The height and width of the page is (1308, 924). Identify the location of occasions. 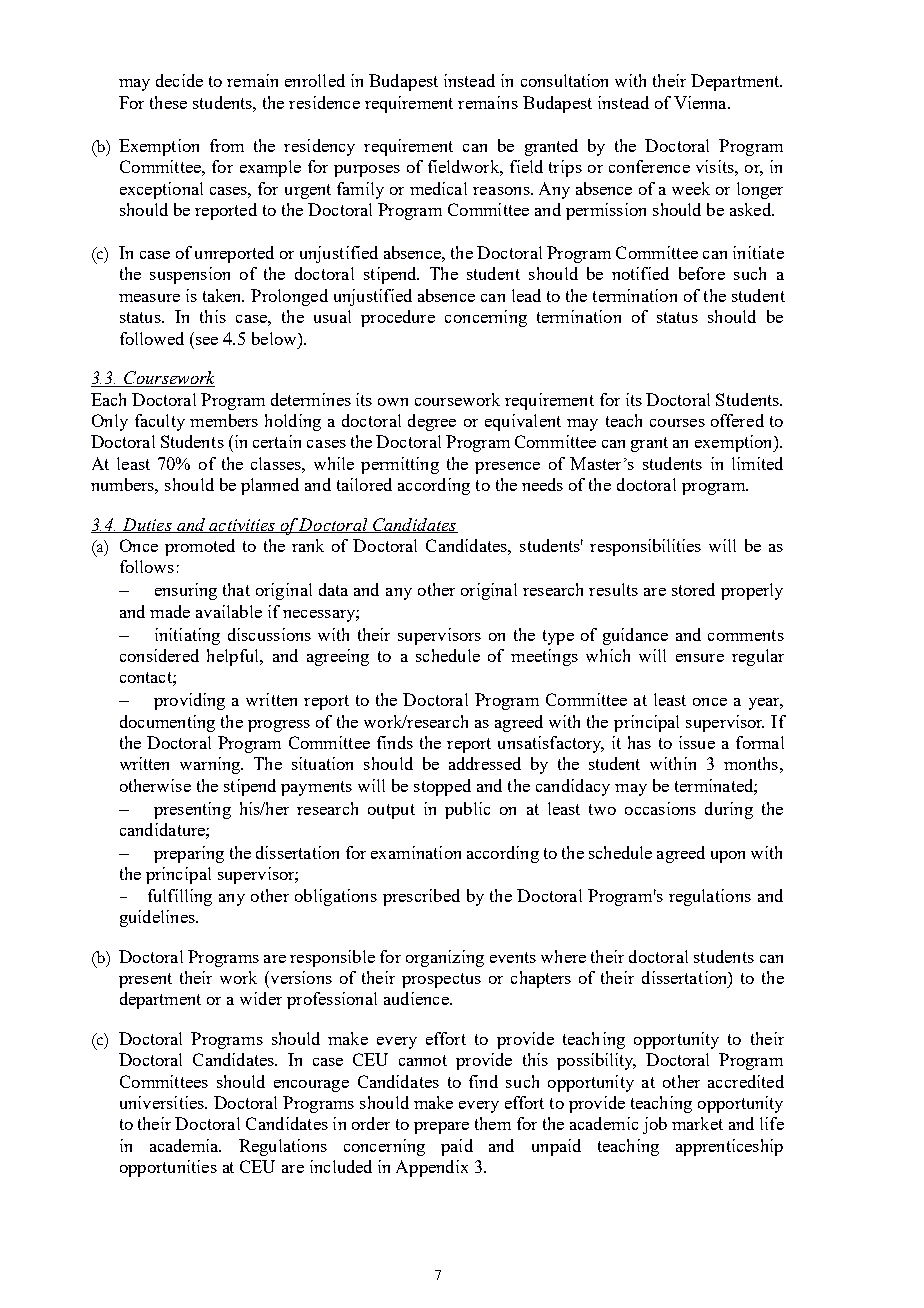
(660, 808).
